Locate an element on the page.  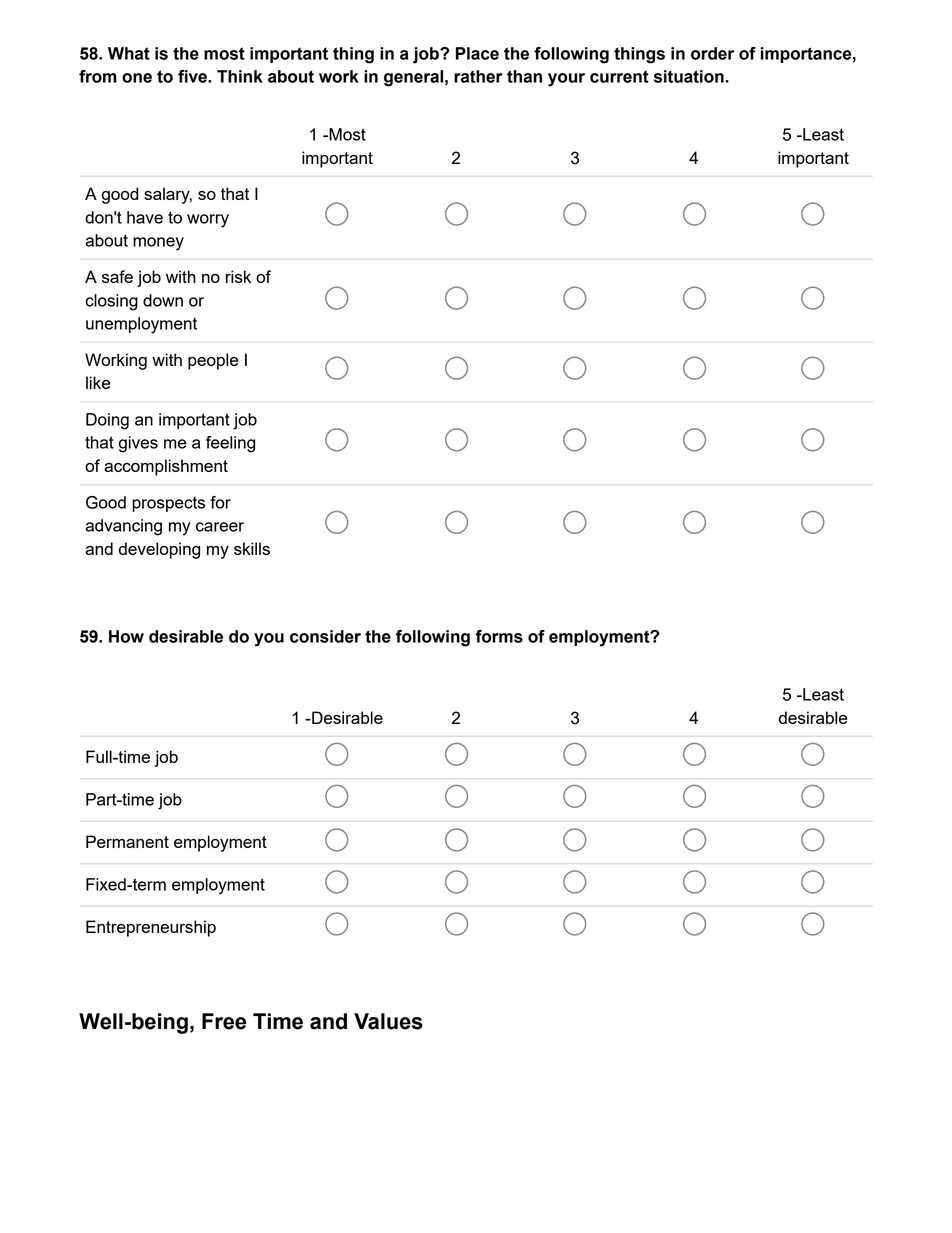
Free is located at coordinates (224, 1021).
